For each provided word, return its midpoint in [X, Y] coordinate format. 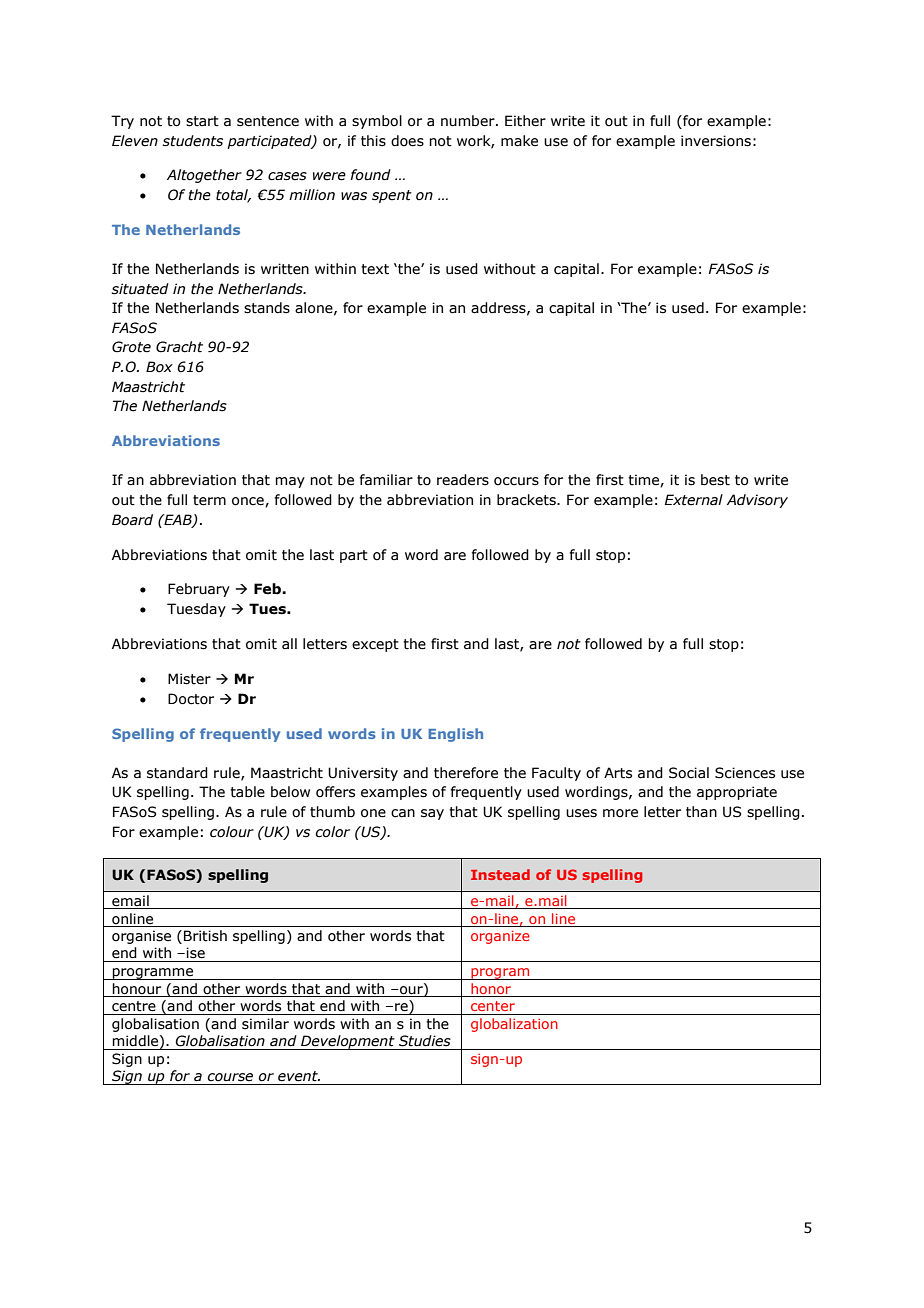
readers [463, 480]
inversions [716, 141]
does [407, 141]
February [199, 590]
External [693, 500]
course [230, 1077]
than [701, 812]
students [193, 141]
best [715, 480]
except [375, 645]
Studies [425, 1041]
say [432, 814]
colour [232, 832]
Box [159, 367]
